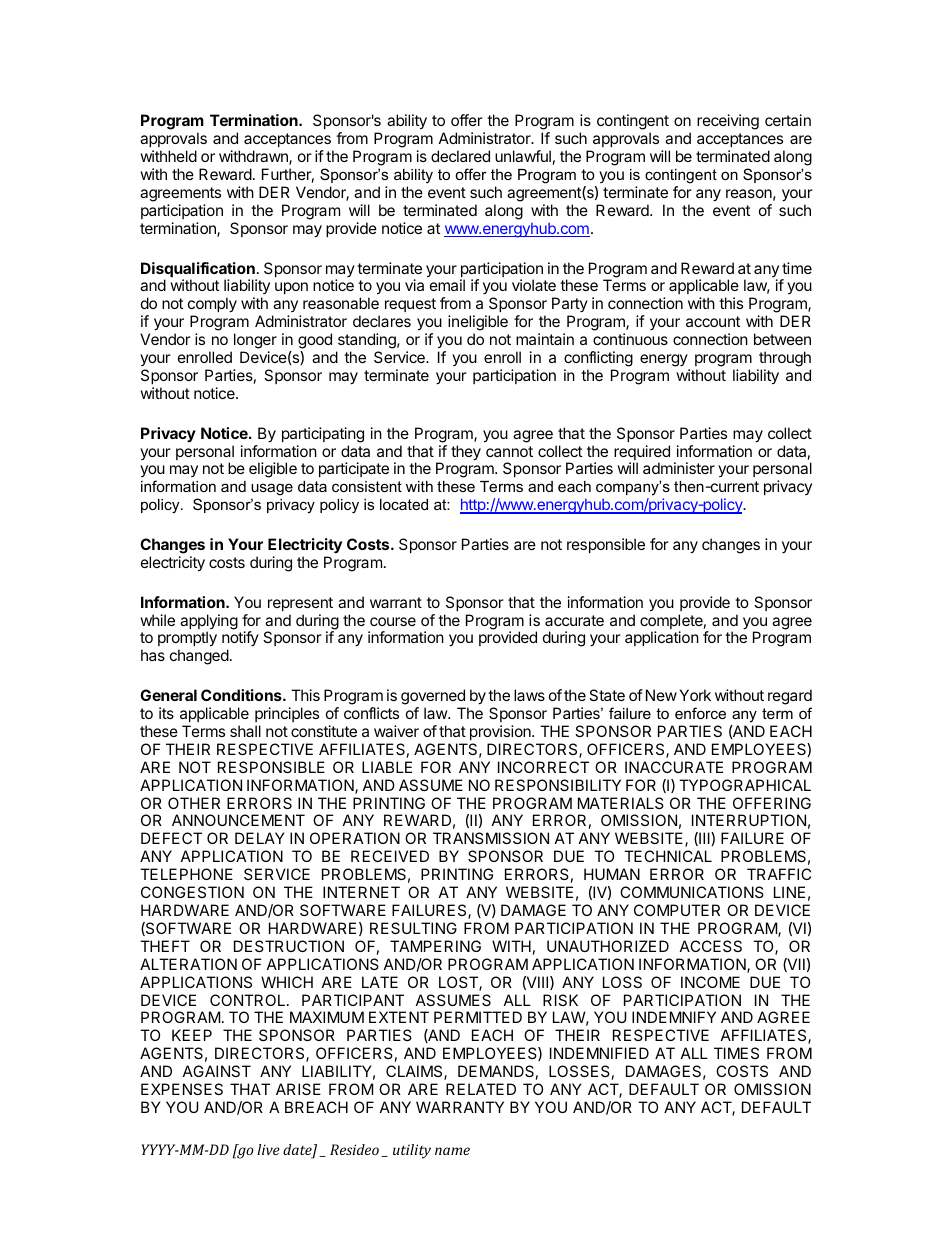 The height and width of the image is (1233, 952). I want to click on account, so click(713, 321).
